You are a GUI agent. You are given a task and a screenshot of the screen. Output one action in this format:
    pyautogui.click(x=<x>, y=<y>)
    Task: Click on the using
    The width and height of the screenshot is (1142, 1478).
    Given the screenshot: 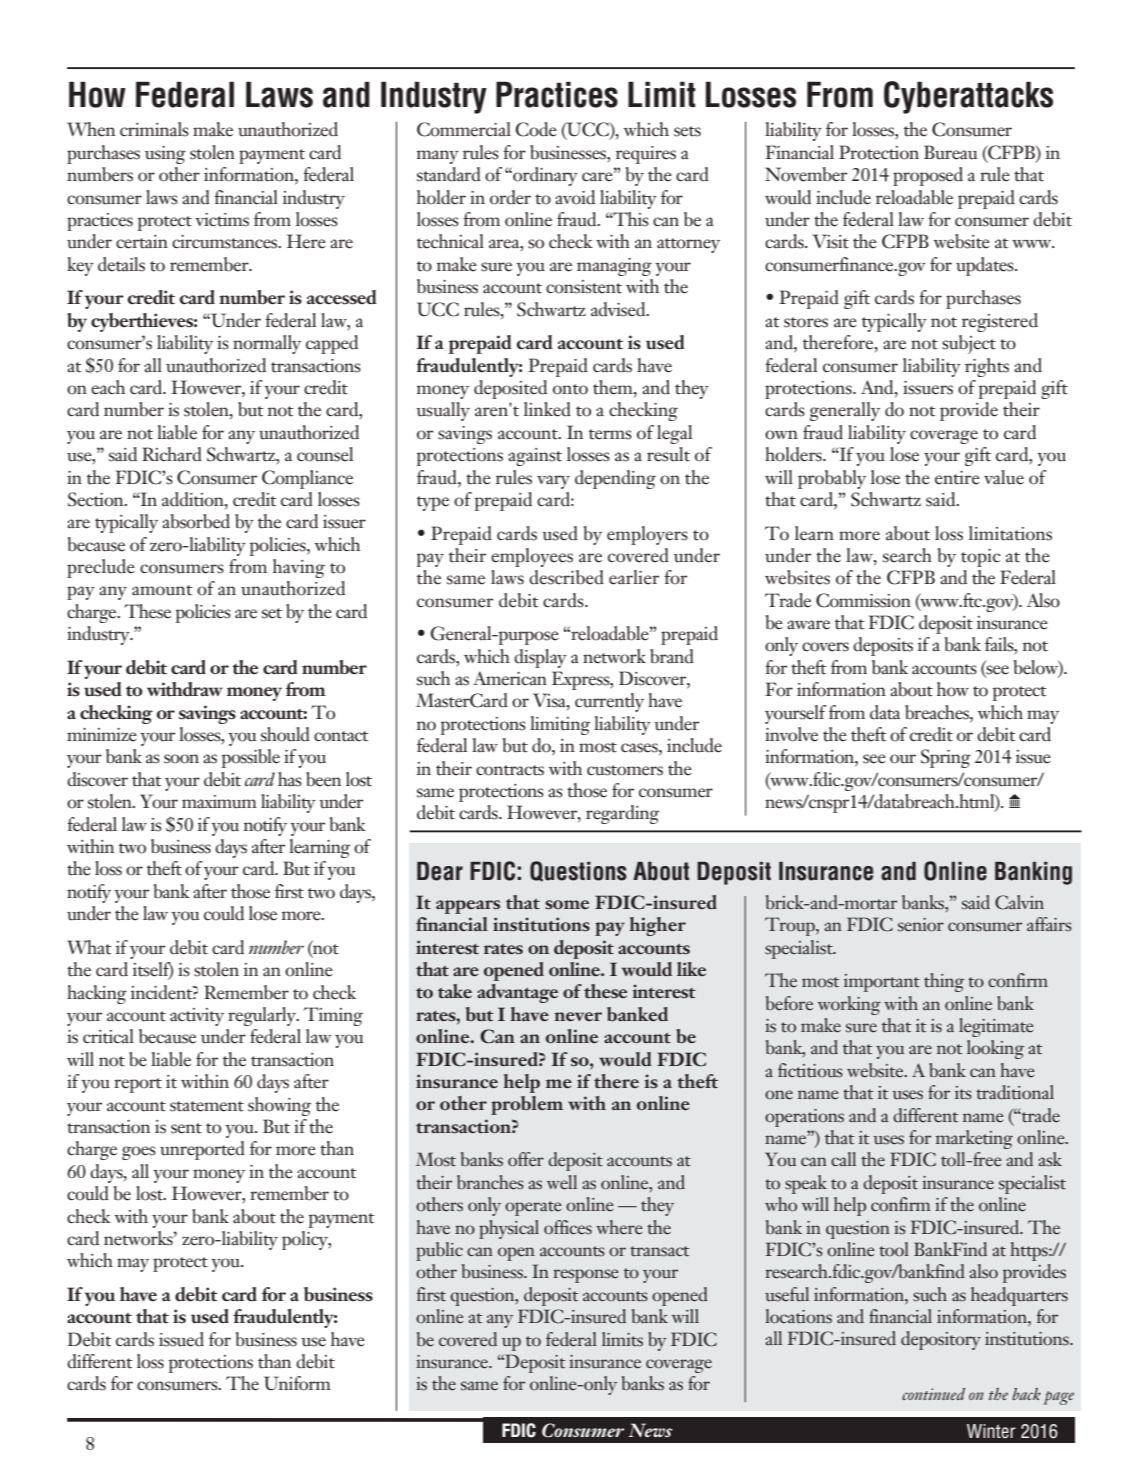 What is the action you would take?
    pyautogui.click(x=165, y=155)
